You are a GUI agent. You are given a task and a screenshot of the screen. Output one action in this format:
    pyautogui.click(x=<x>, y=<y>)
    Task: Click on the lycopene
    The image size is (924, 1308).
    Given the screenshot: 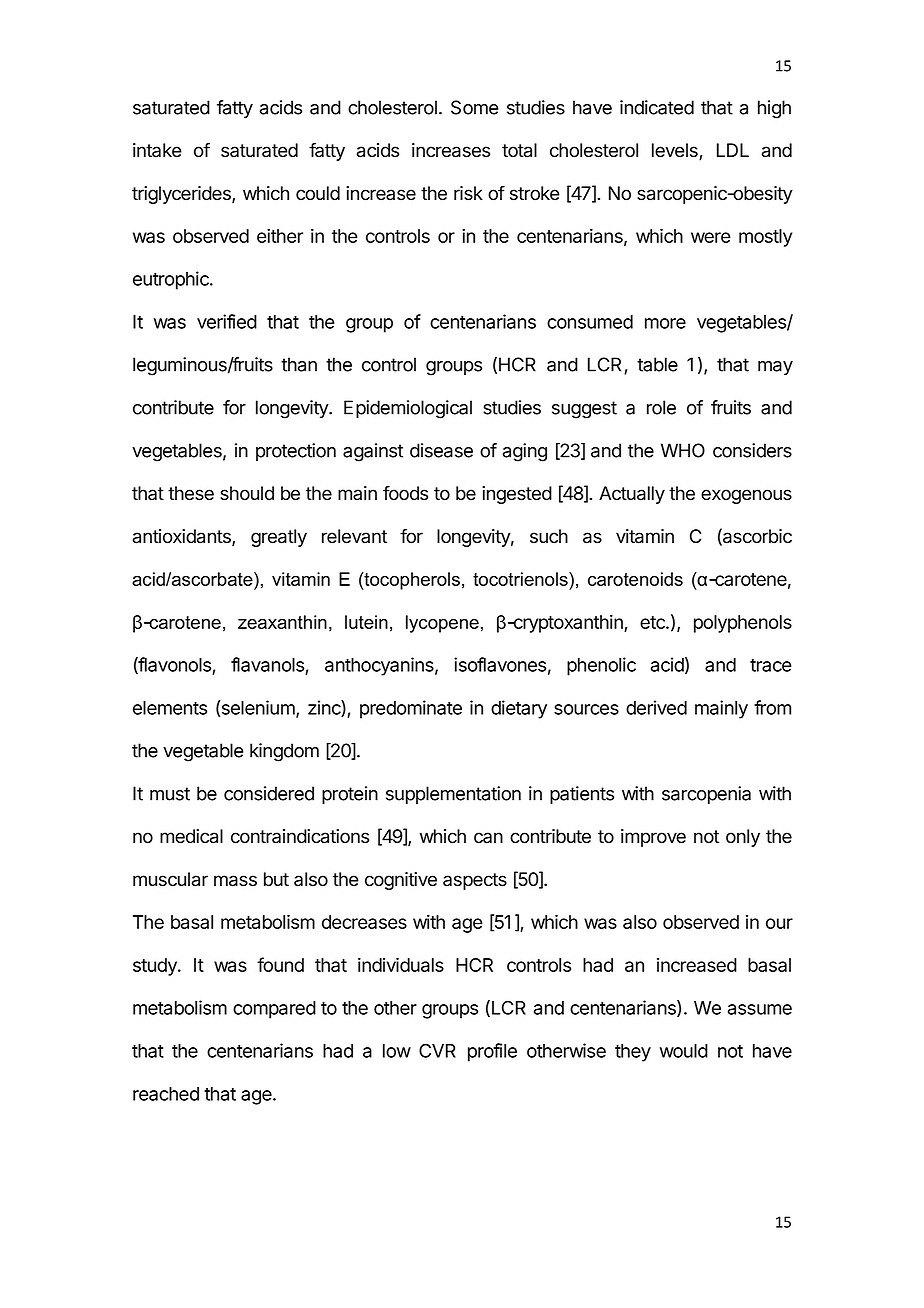 What is the action you would take?
    pyautogui.click(x=442, y=624)
